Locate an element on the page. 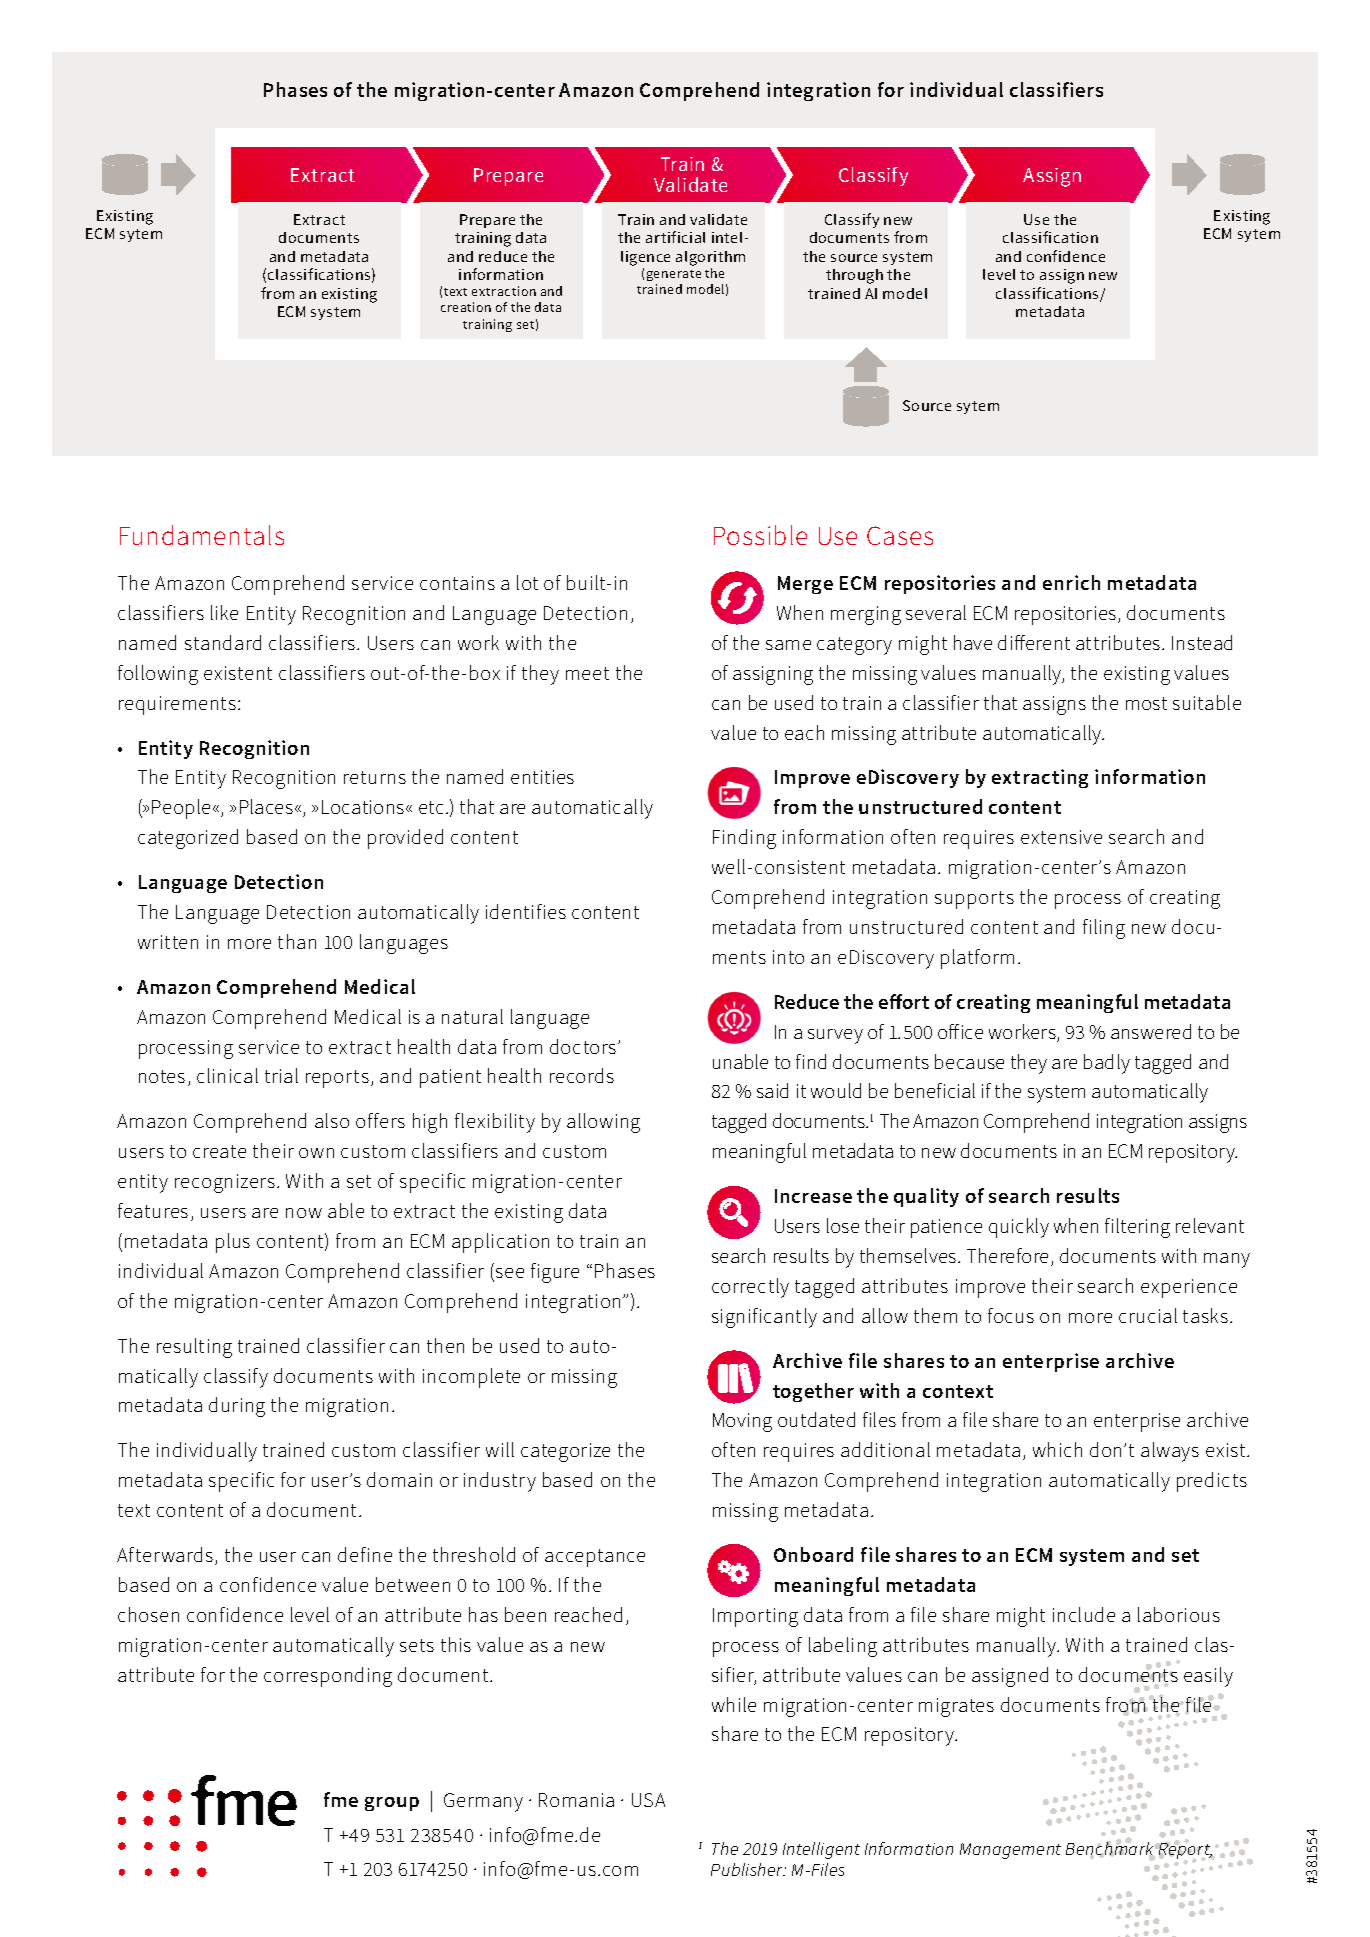 This page has width=1370, height=1937. doctors is located at coordinates (584, 1046).
